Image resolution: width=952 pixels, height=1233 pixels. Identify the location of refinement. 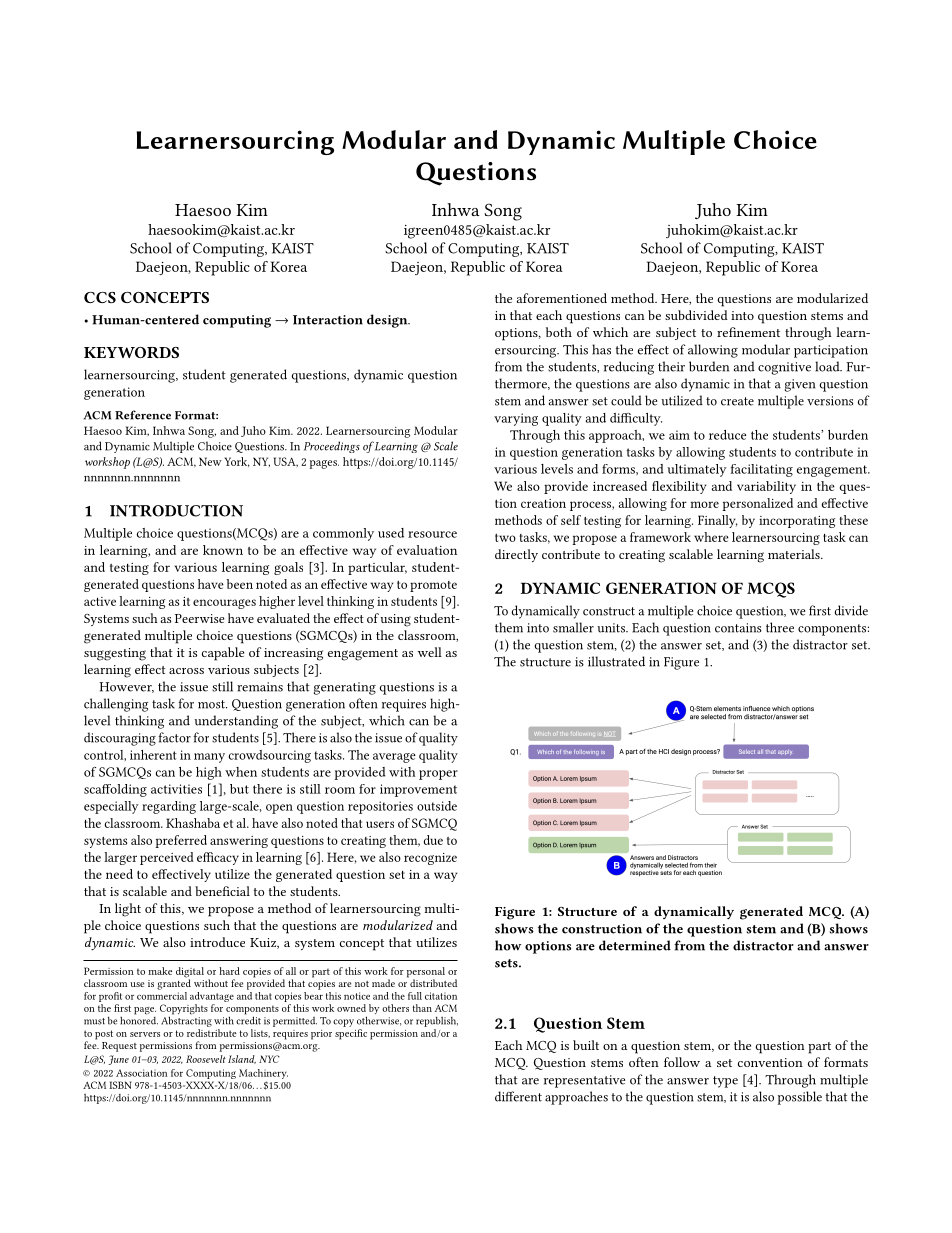
(748, 332).
